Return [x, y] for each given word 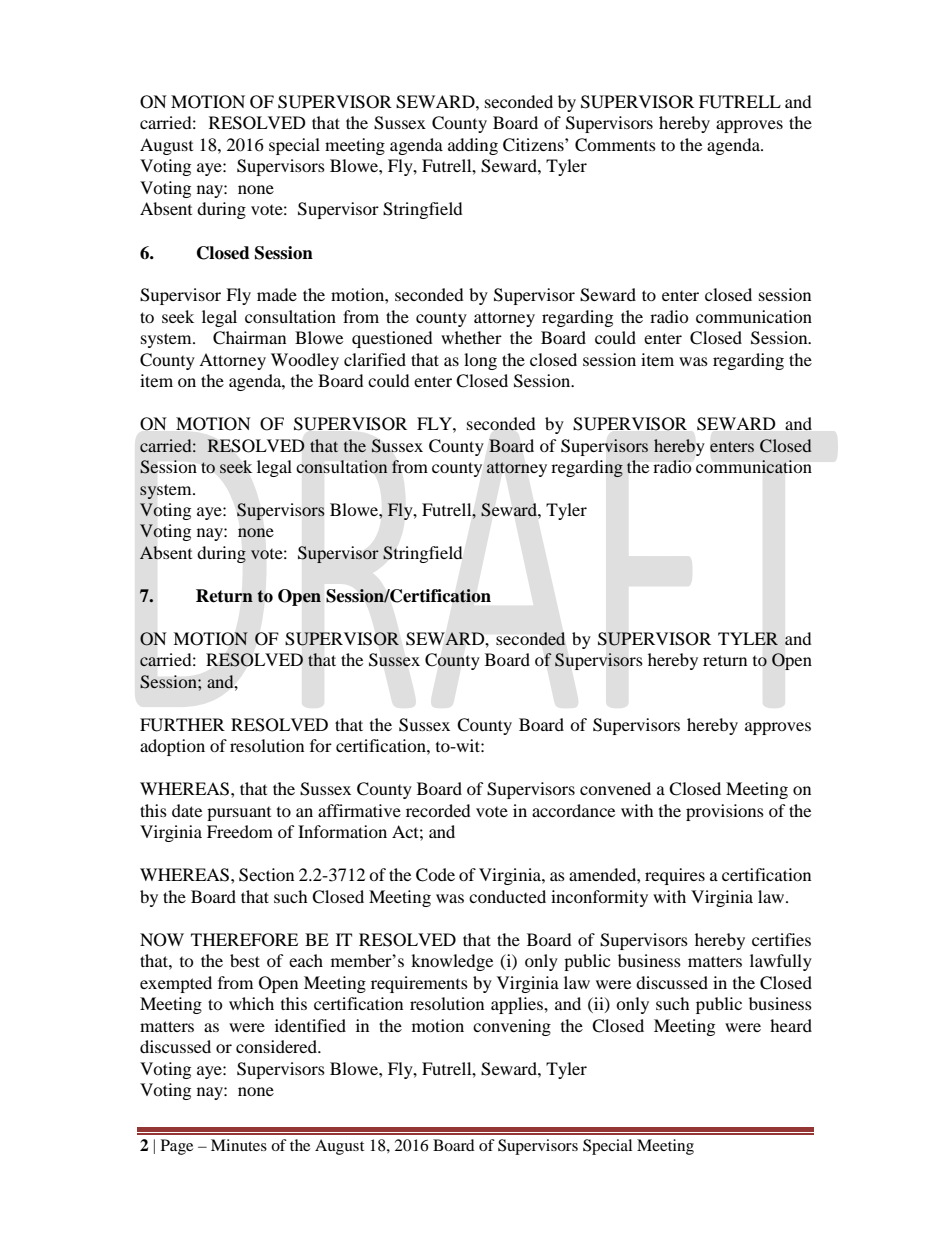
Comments [615, 145]
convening [512, 1027]
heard [791, 1025]
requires [675, 876]
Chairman [249, 338]
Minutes [239, 1145]
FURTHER [182, 725]
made [277, 294]
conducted [507, 896]
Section [266, 875]
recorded [438, 810]
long [480, 361]
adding [473, 146]
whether [471, 337]
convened [615, 788]
